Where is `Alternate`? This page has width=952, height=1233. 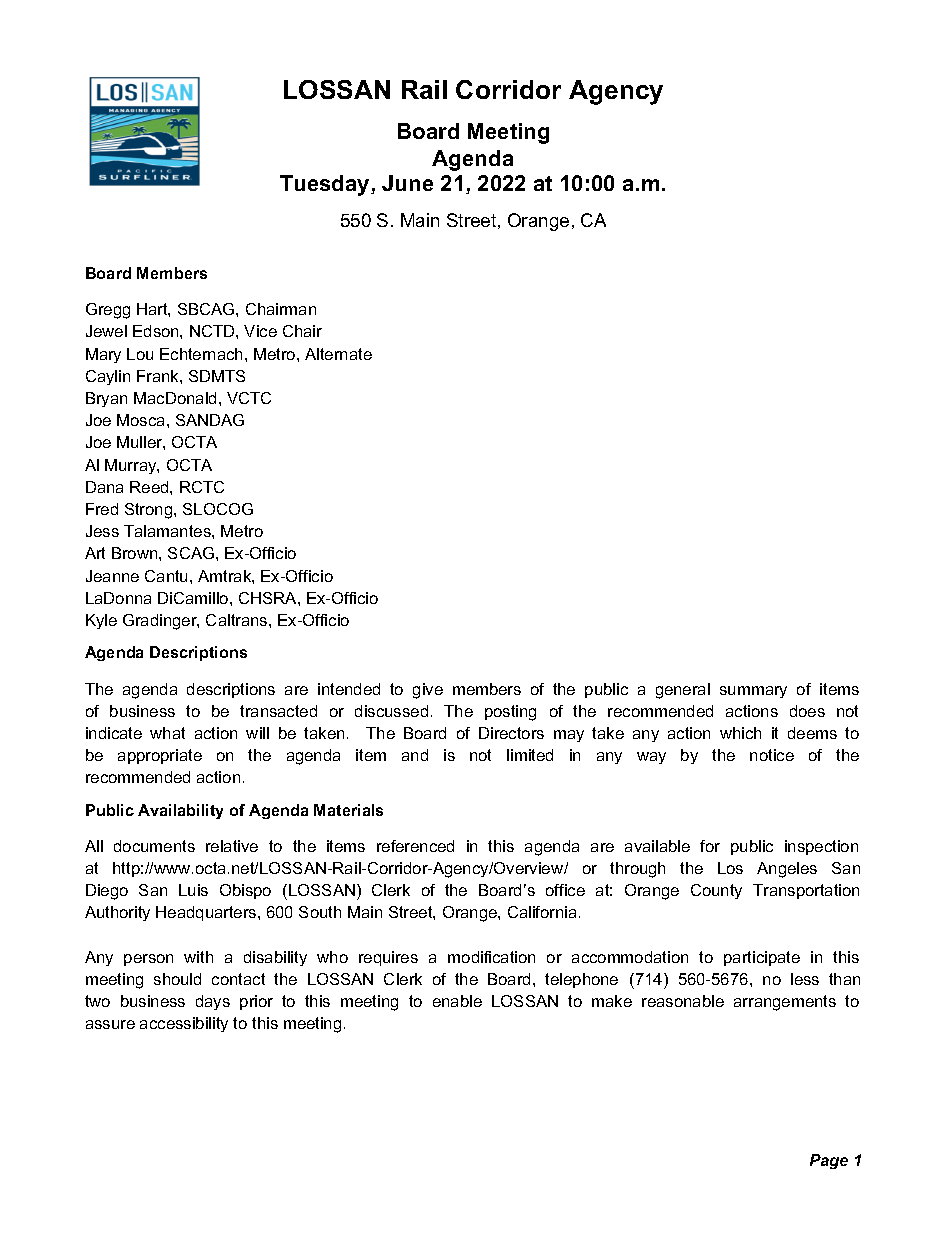 Alternate is located at coordinates (338, 354).
